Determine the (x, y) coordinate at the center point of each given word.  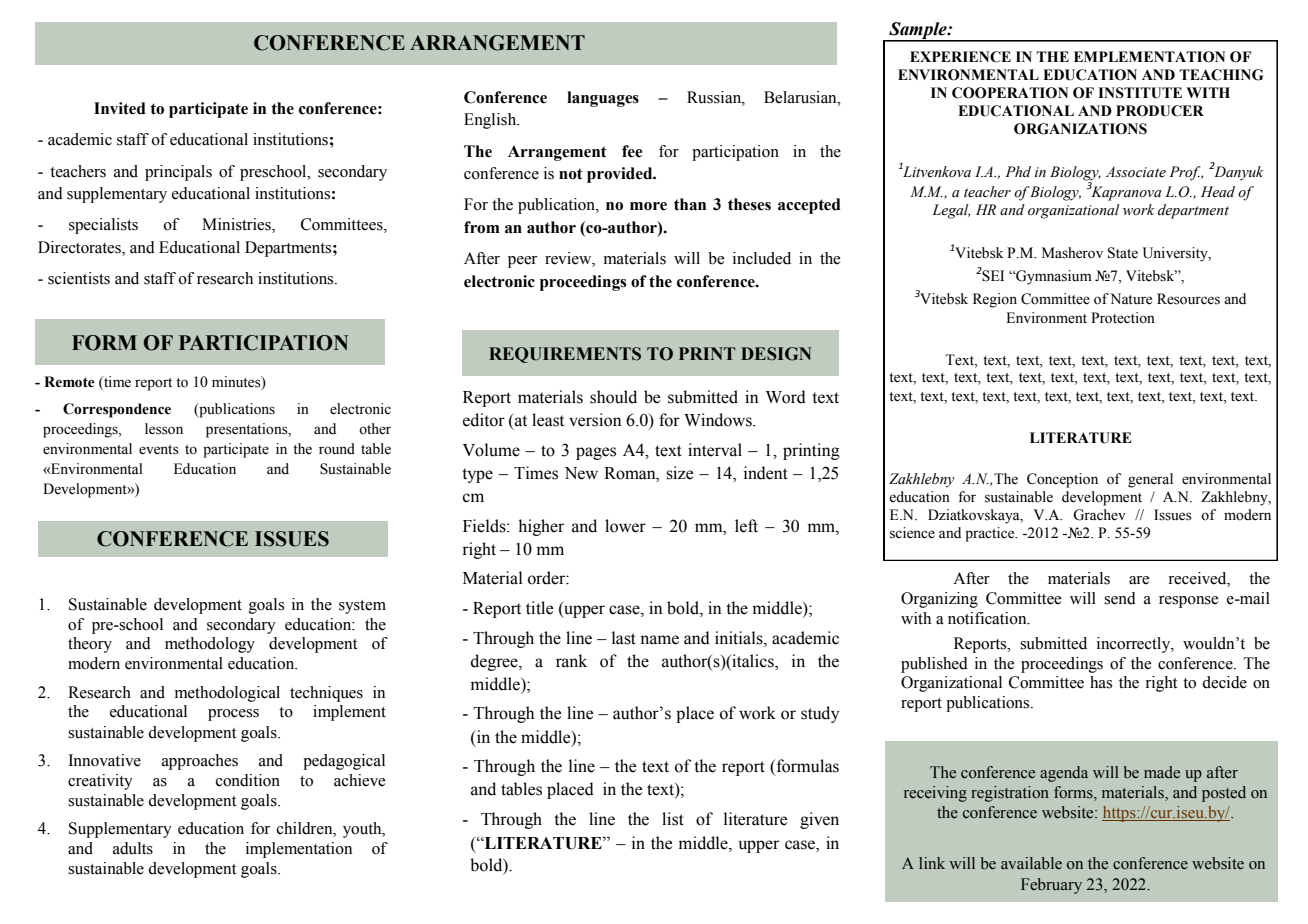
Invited (120, 108)
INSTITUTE (1140, 93)
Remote (69, 382)
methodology (210, 645)
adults (133, 848)
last (624, 638)
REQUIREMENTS (565, 355)
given (819, 820)
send (1120, 598)
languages (603, 99)
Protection (1123, 318)
